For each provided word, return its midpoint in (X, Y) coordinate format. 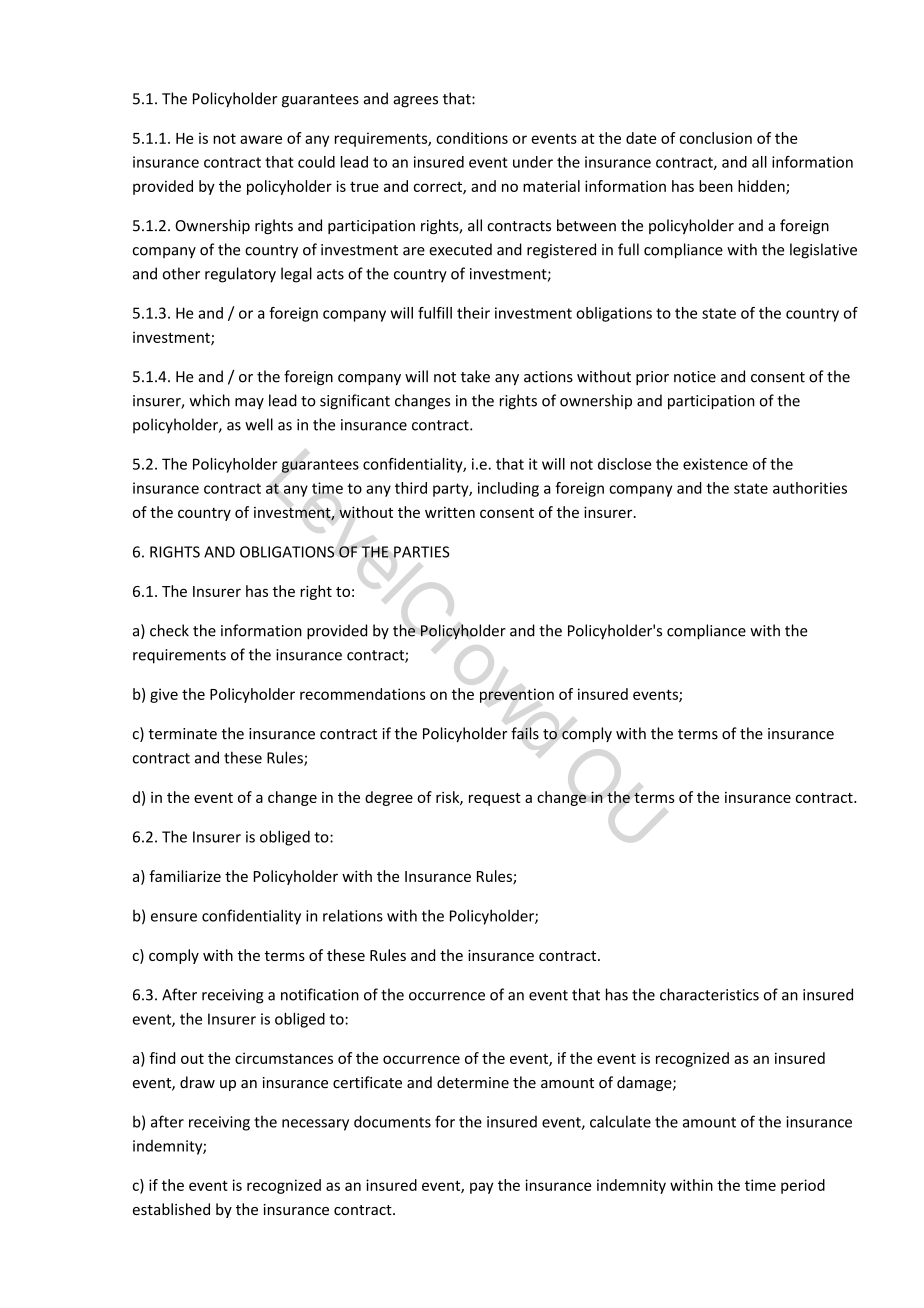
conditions (472, 138)
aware (261, 139)
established (171, 1209)
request (495, 799)
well (259, 424)
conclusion (716, 138)
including (508, 489)
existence (715, 464)
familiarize (185, 876)
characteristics (709, 994)
